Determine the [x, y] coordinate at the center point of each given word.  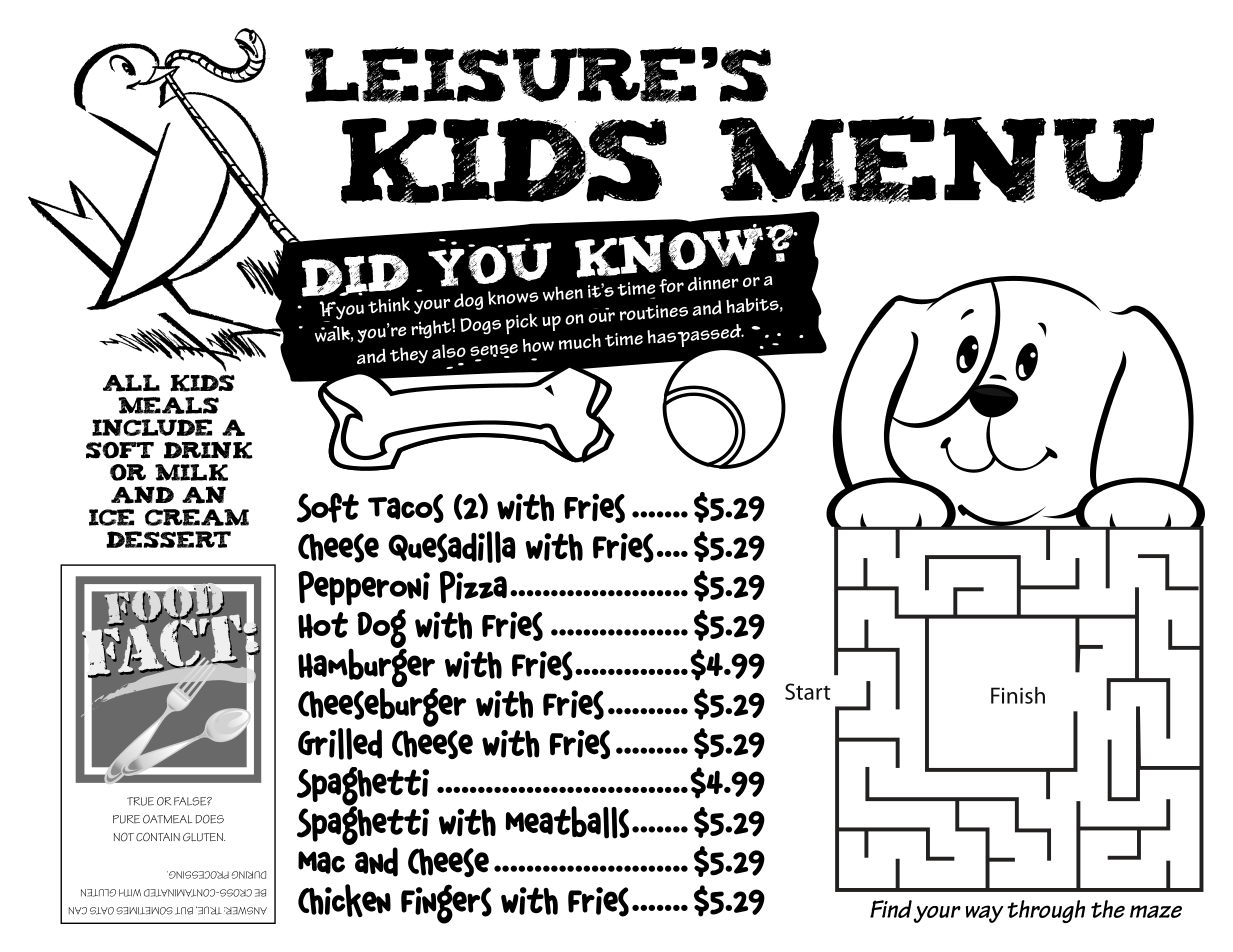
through [1046, 911]
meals [168, 405]
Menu [936, 160]
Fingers [446, 904]
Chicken [344, 900]
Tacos [406, 508]
